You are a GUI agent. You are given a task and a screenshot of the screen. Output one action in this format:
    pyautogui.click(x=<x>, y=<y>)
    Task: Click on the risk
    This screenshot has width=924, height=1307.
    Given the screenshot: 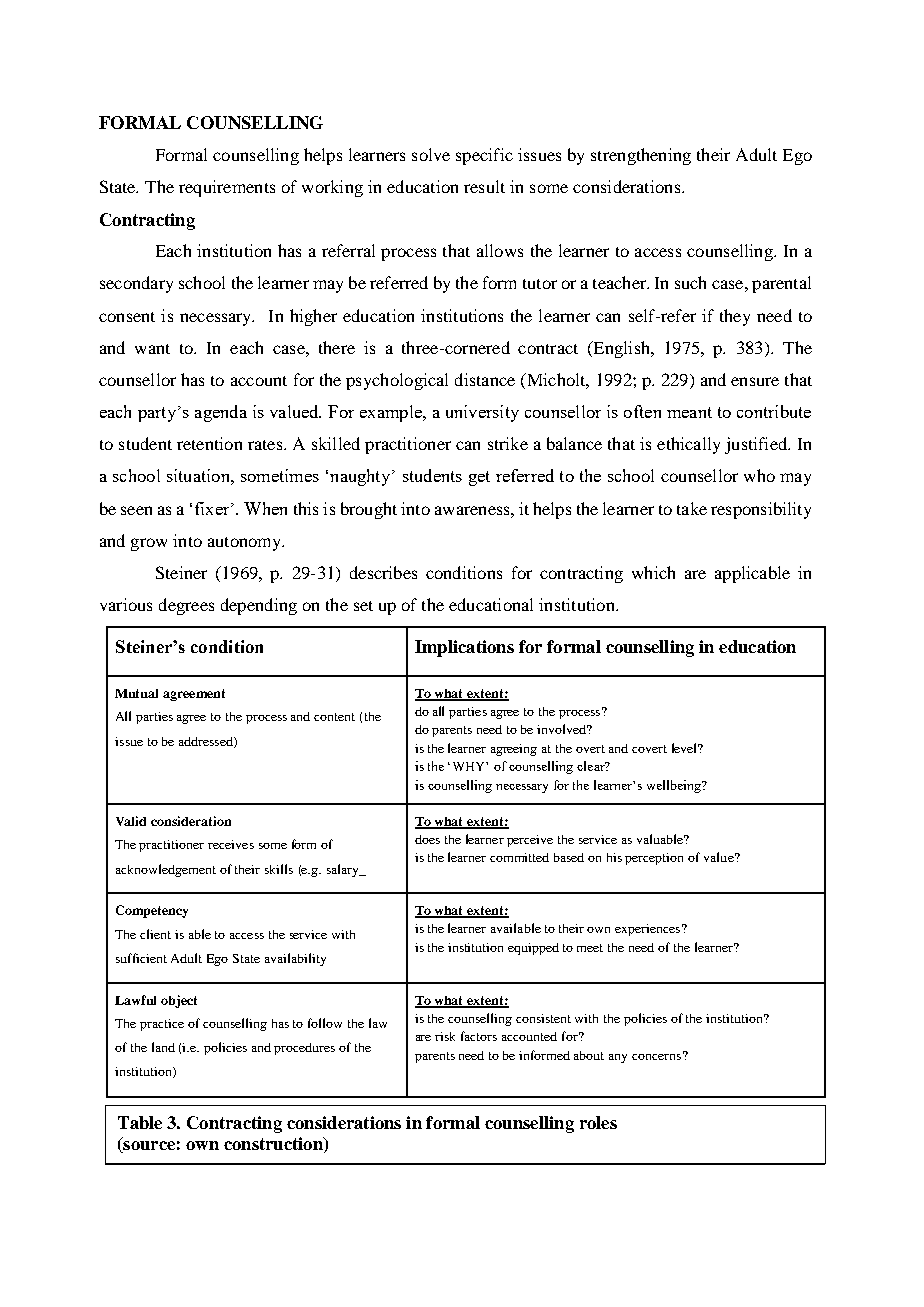 What is the action you would take?
    pyautogui.click(x=445, y=1036)
